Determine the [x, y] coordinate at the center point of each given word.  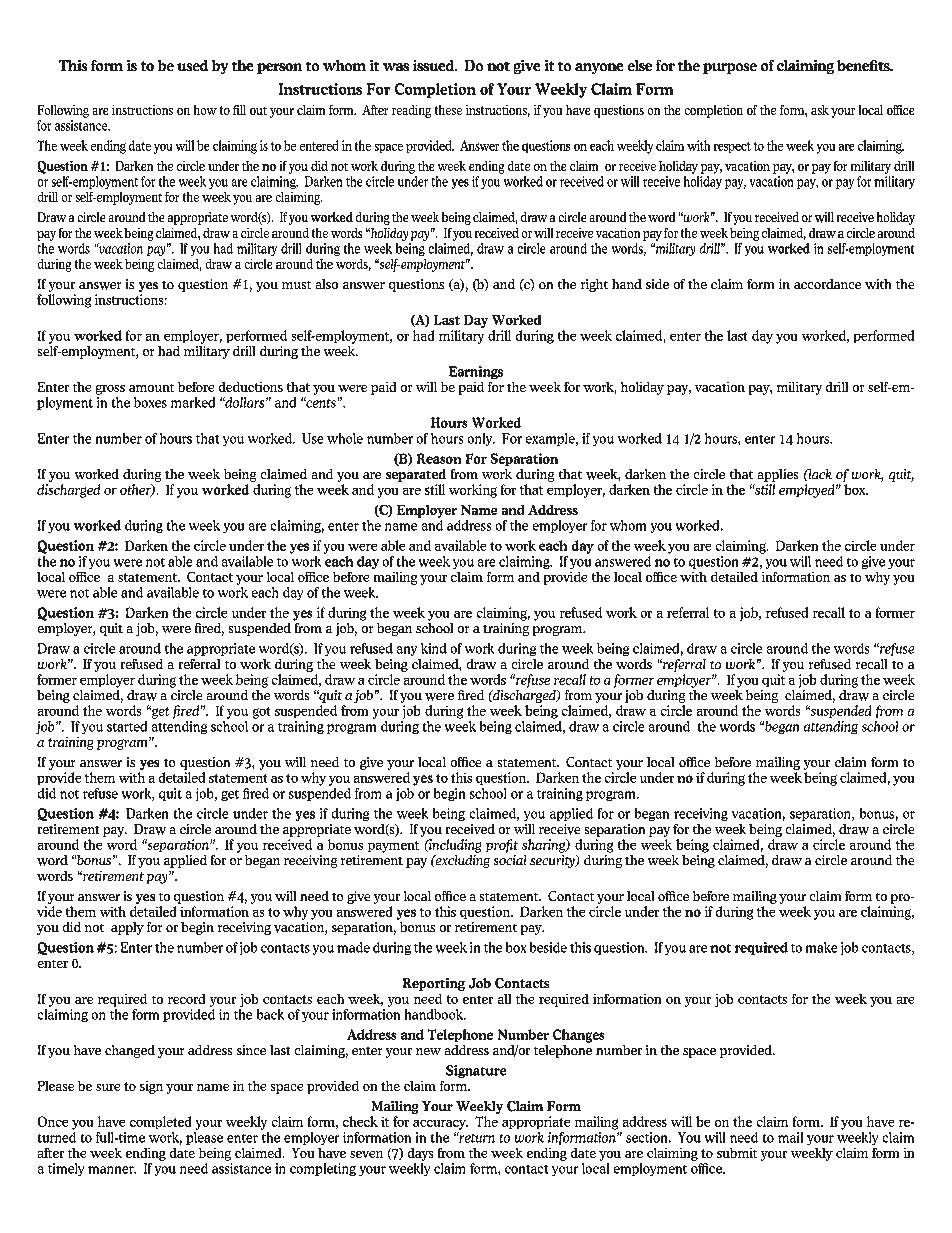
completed [160, 1122]
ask [820, 110]
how [205, 110]
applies [778, 475]
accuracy [440, 1125]
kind [434, 648]
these [448, 110]
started [127, 726]
